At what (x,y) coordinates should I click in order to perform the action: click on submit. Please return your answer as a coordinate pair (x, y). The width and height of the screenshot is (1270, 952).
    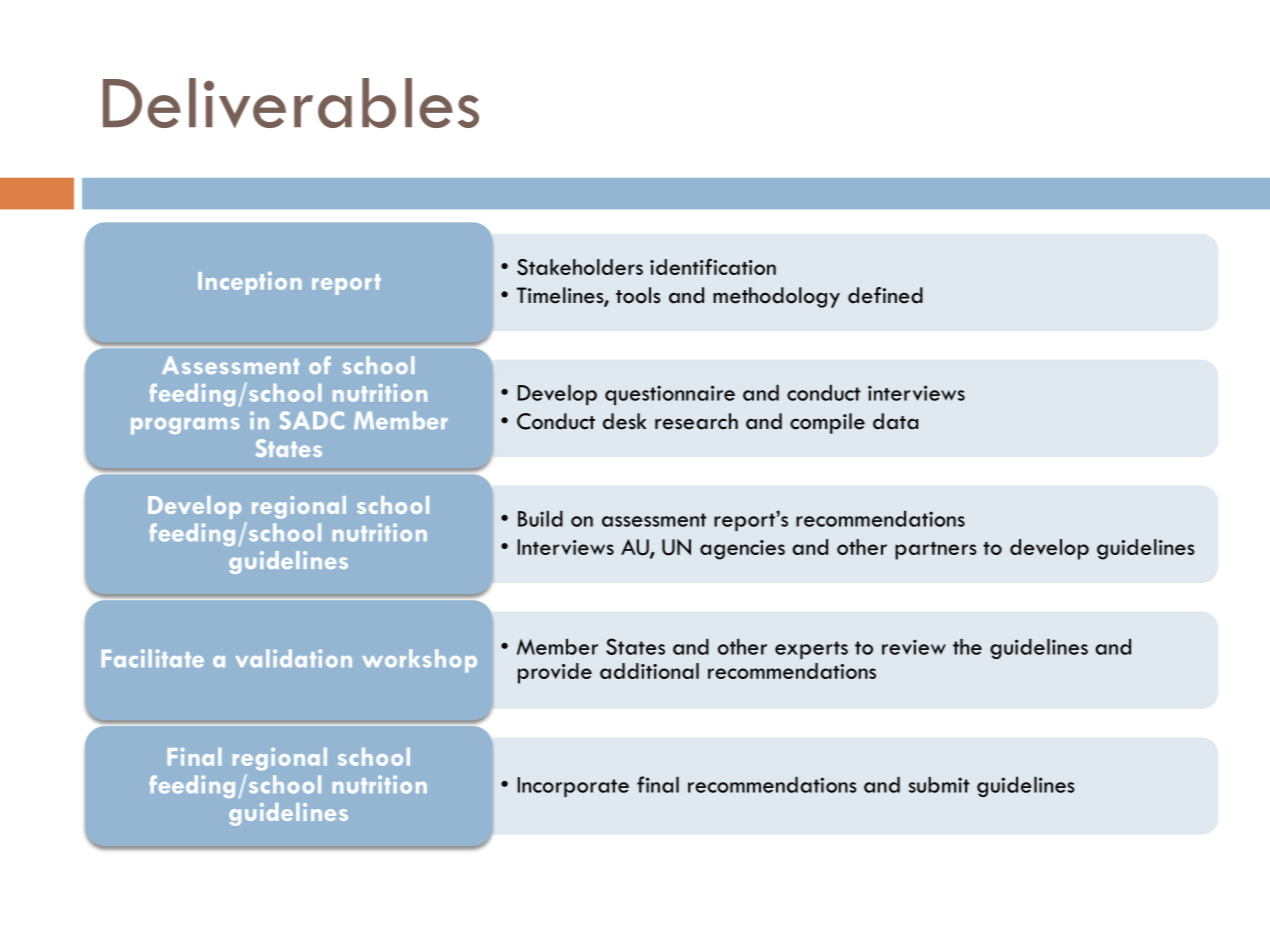
    Looking at the image, I should click on (939, 785).
